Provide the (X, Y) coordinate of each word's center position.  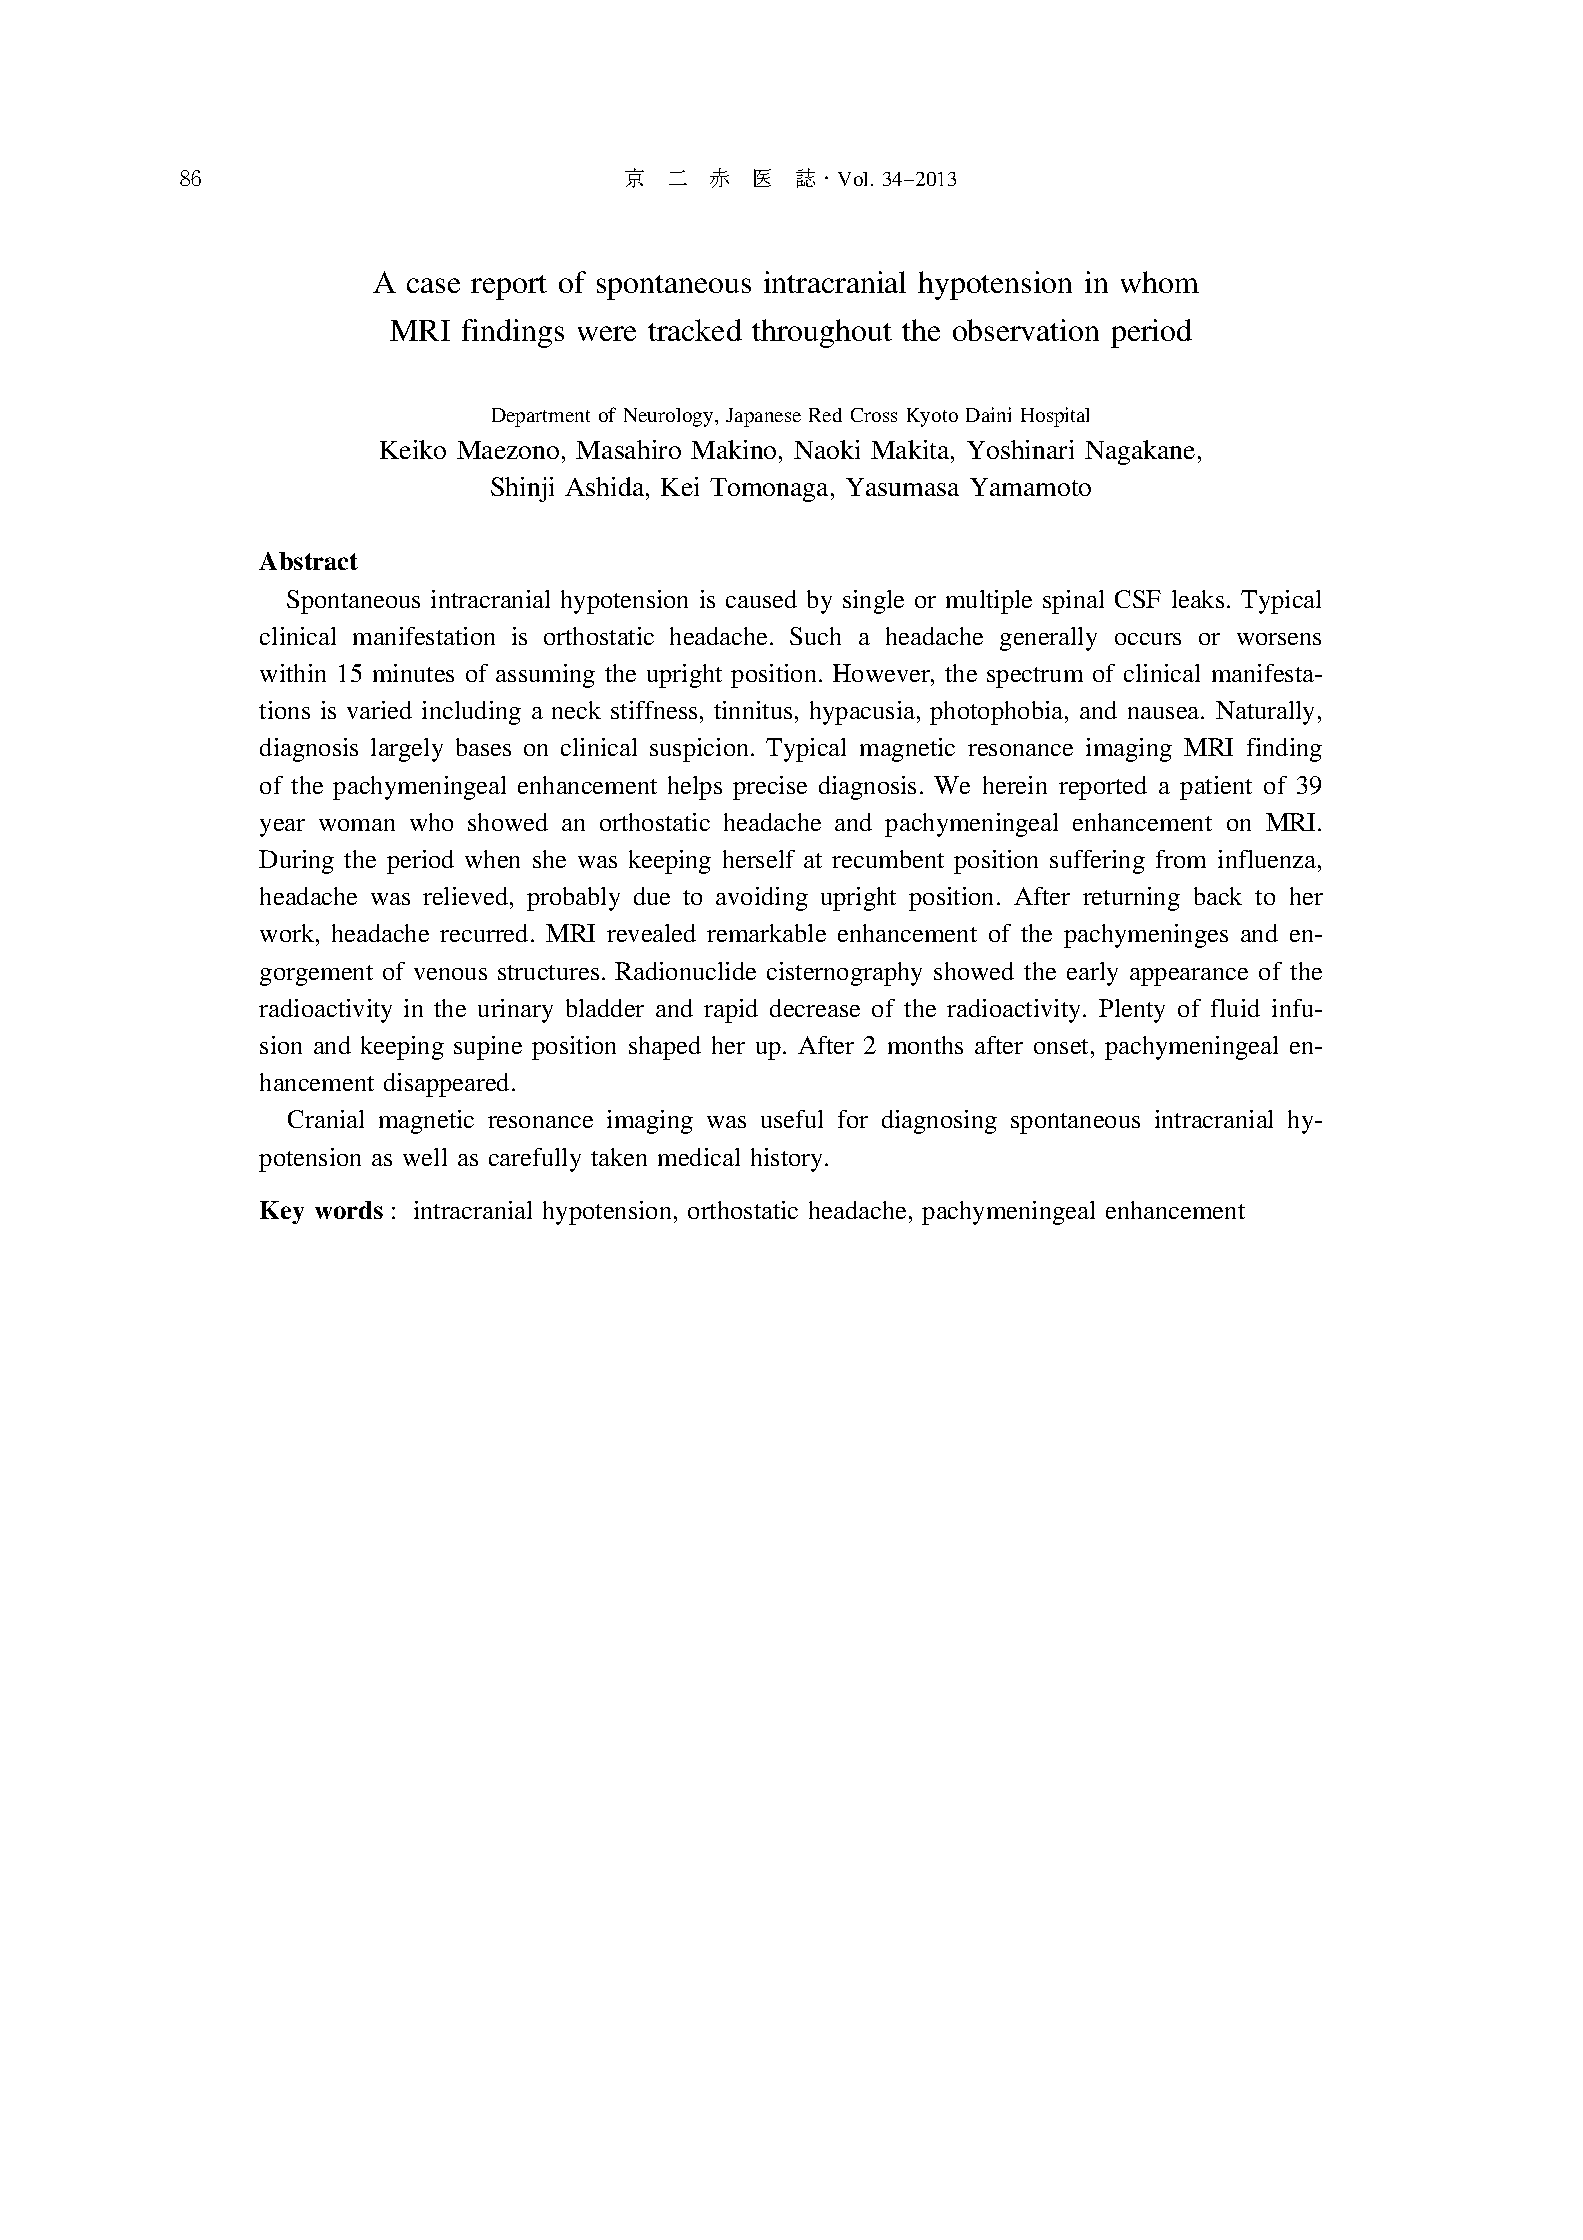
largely (407, 750)
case (433, 285)
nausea (1165, 713)
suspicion (701, 750)
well (425, 1157)
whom (1160, 282)
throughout (822, 333)
